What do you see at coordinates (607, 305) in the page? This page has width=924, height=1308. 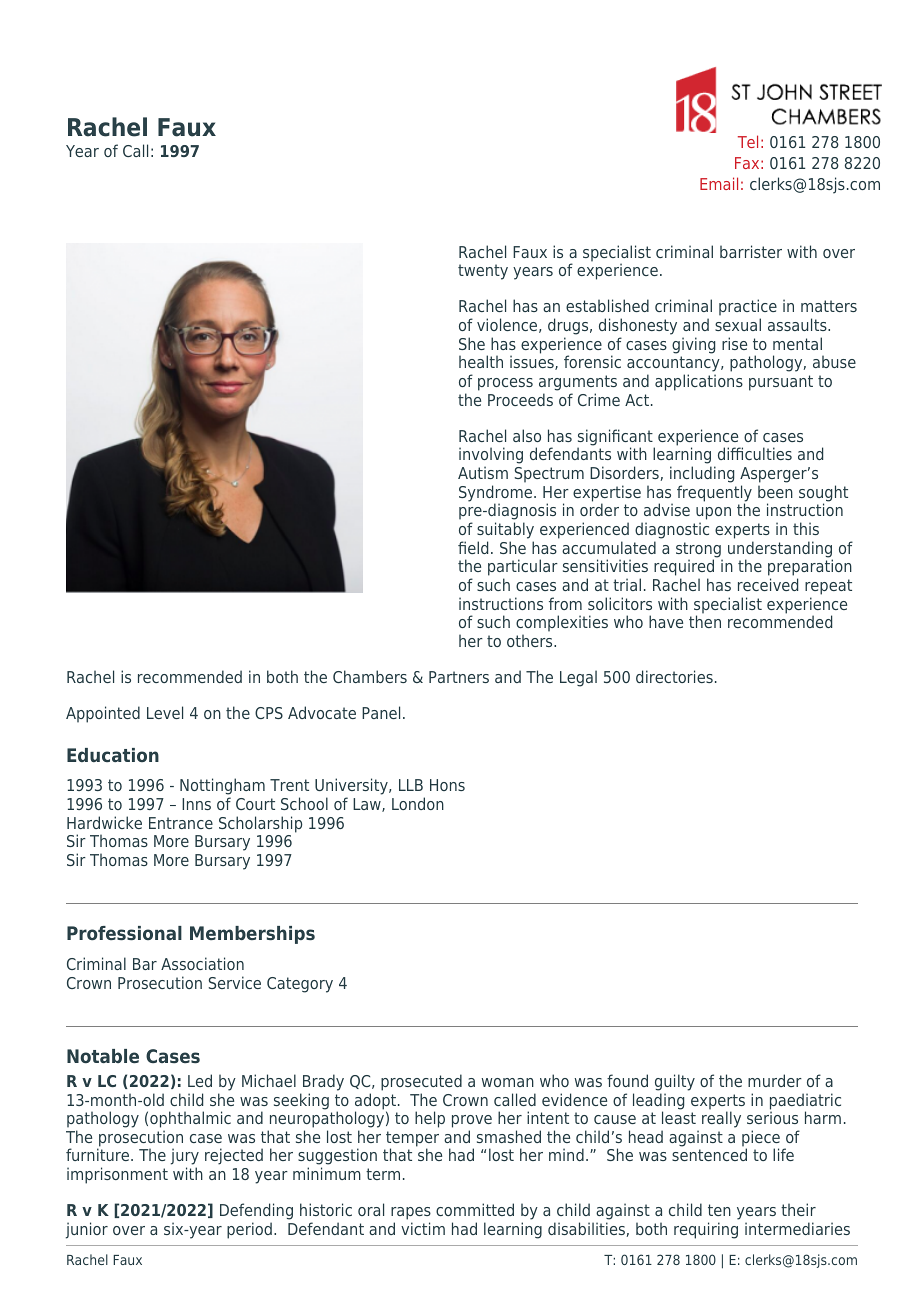 I see `established` at bounding box center [607, 305].
